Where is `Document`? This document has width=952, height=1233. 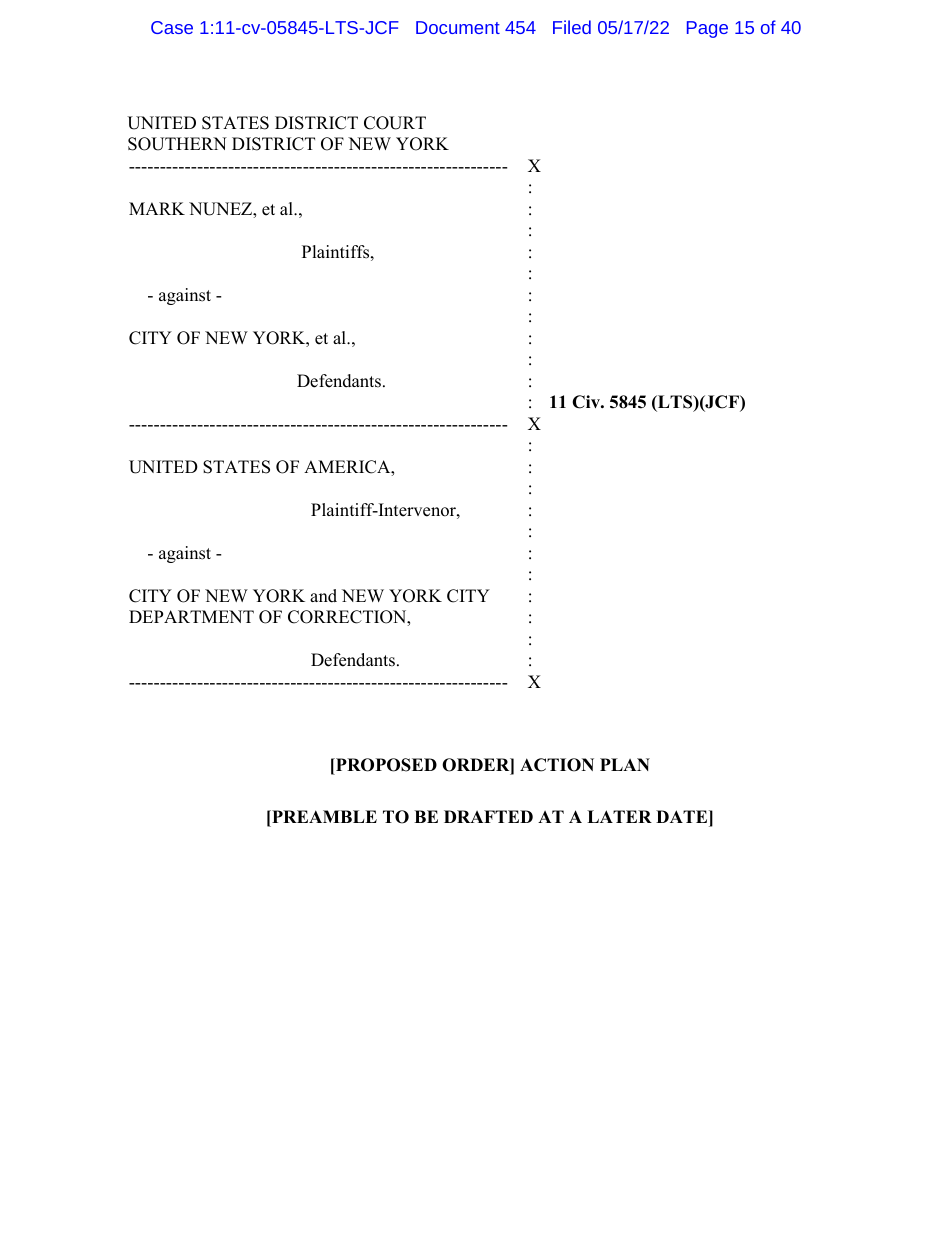 Document is located at coordinates (458, 27).
